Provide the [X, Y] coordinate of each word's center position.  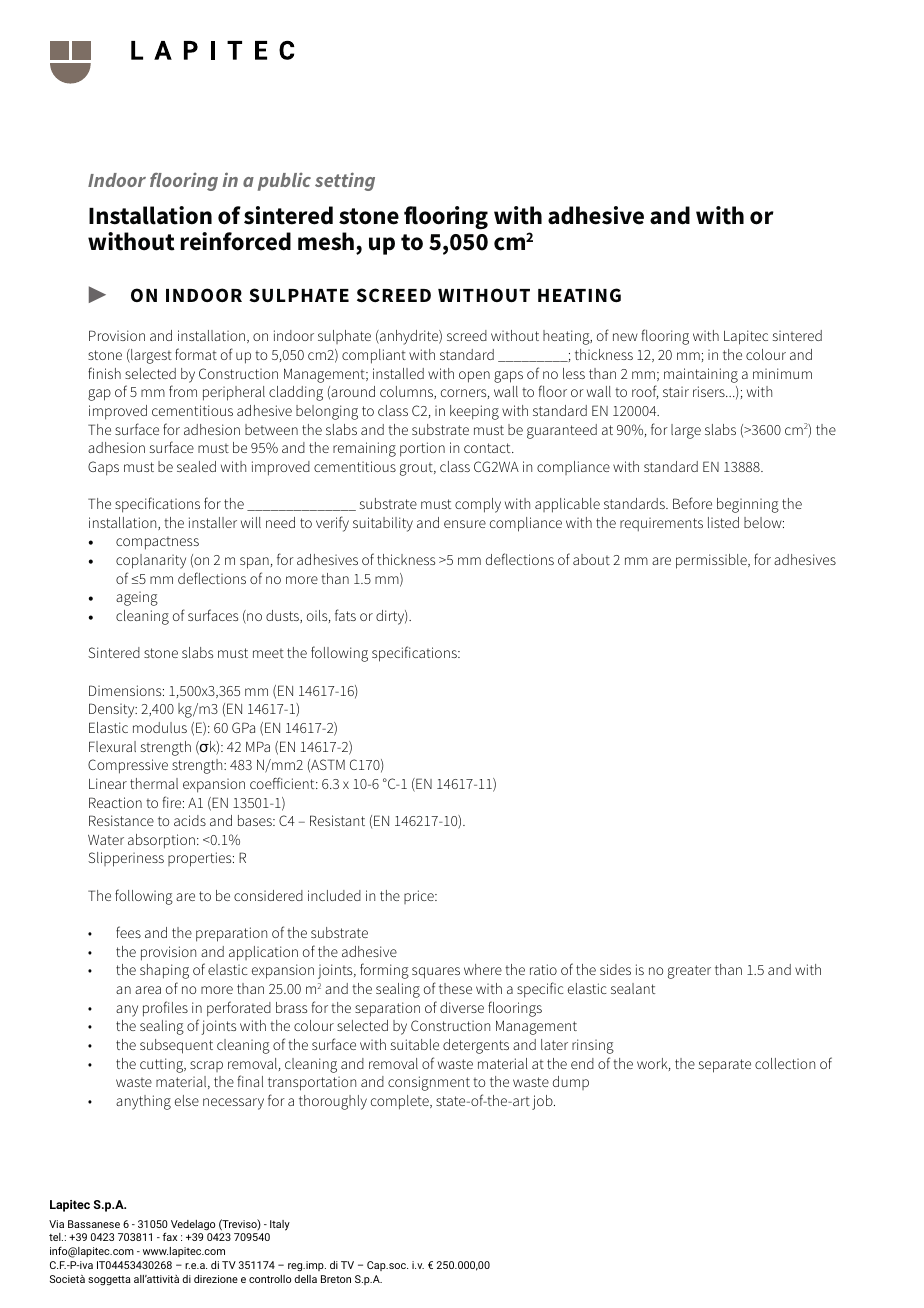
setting [345, 181]
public [284, 182]
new [625, 337]
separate [725, 1066]
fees [128, 932]
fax [170, 1236]
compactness [157, 543]
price [420, 897]
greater [689, 972]
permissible [712, 561]
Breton [336, 1279]
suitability [383, 524]
